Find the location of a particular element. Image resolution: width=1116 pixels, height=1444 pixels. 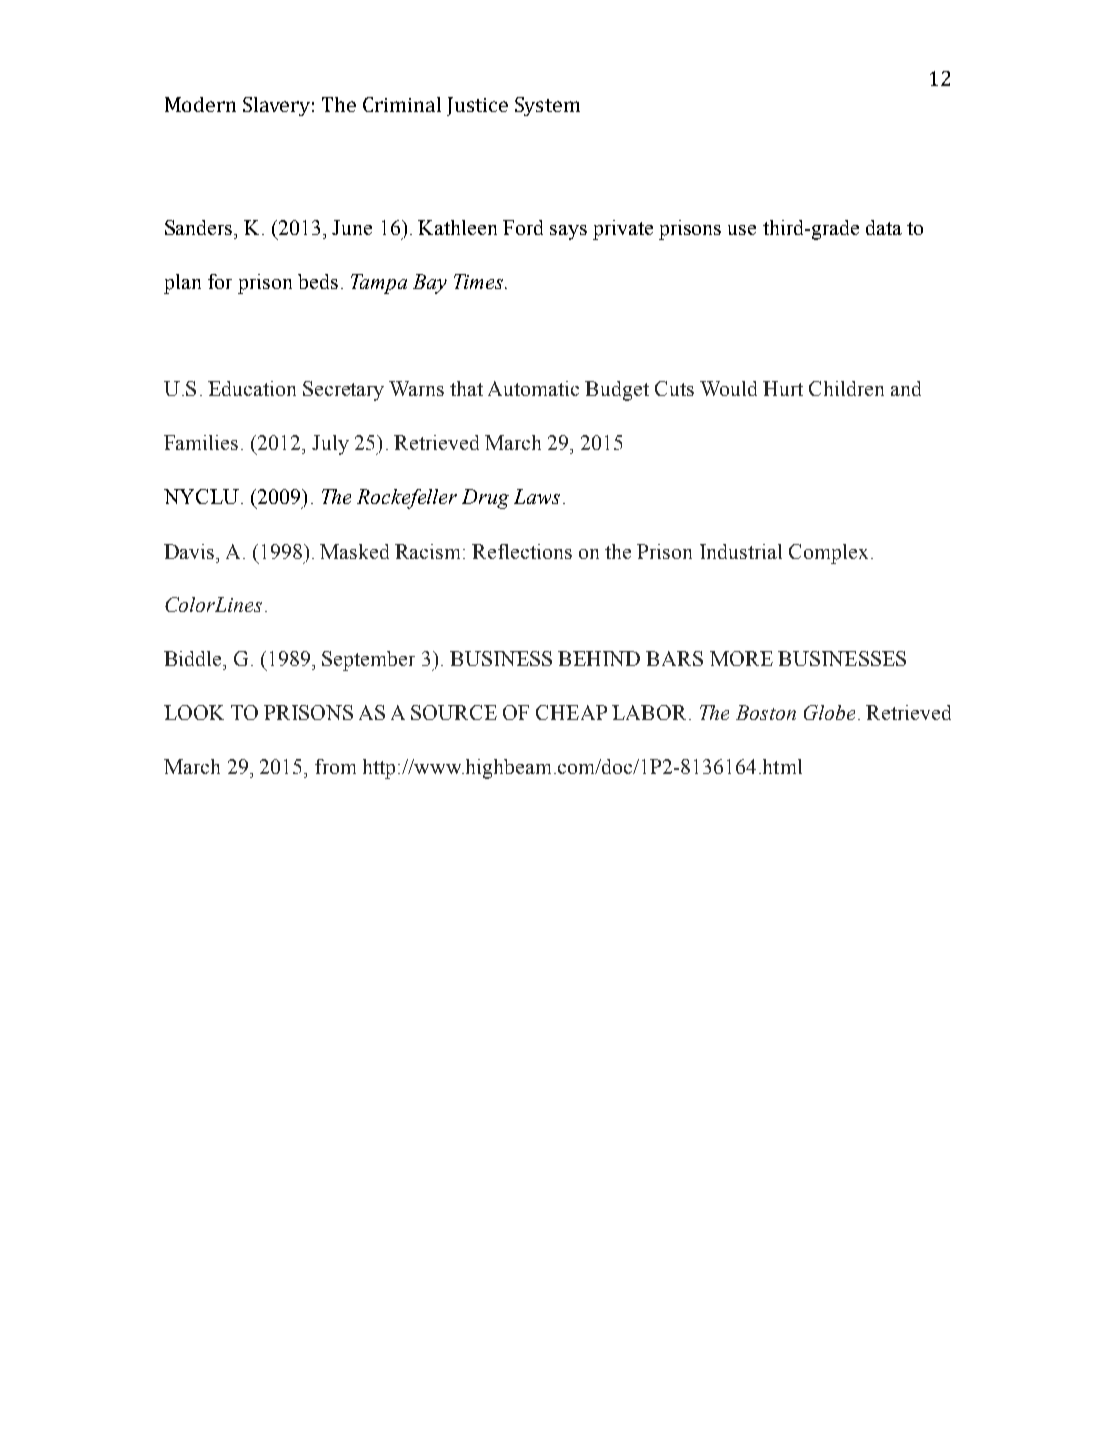

Times is located at coordinates (480, 281).
